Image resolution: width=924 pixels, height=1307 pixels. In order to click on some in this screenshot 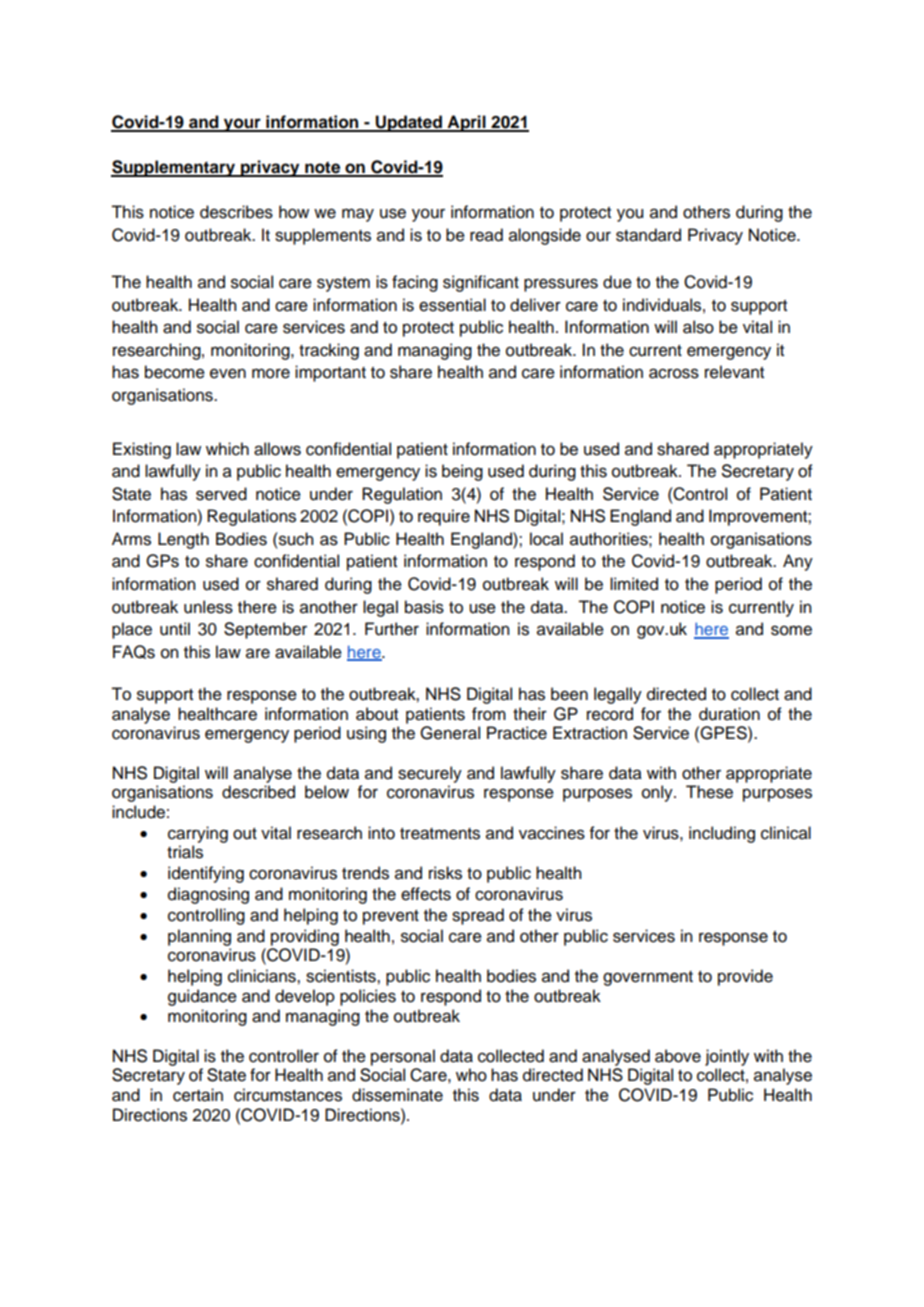, I will do `click(791, 630)`.
